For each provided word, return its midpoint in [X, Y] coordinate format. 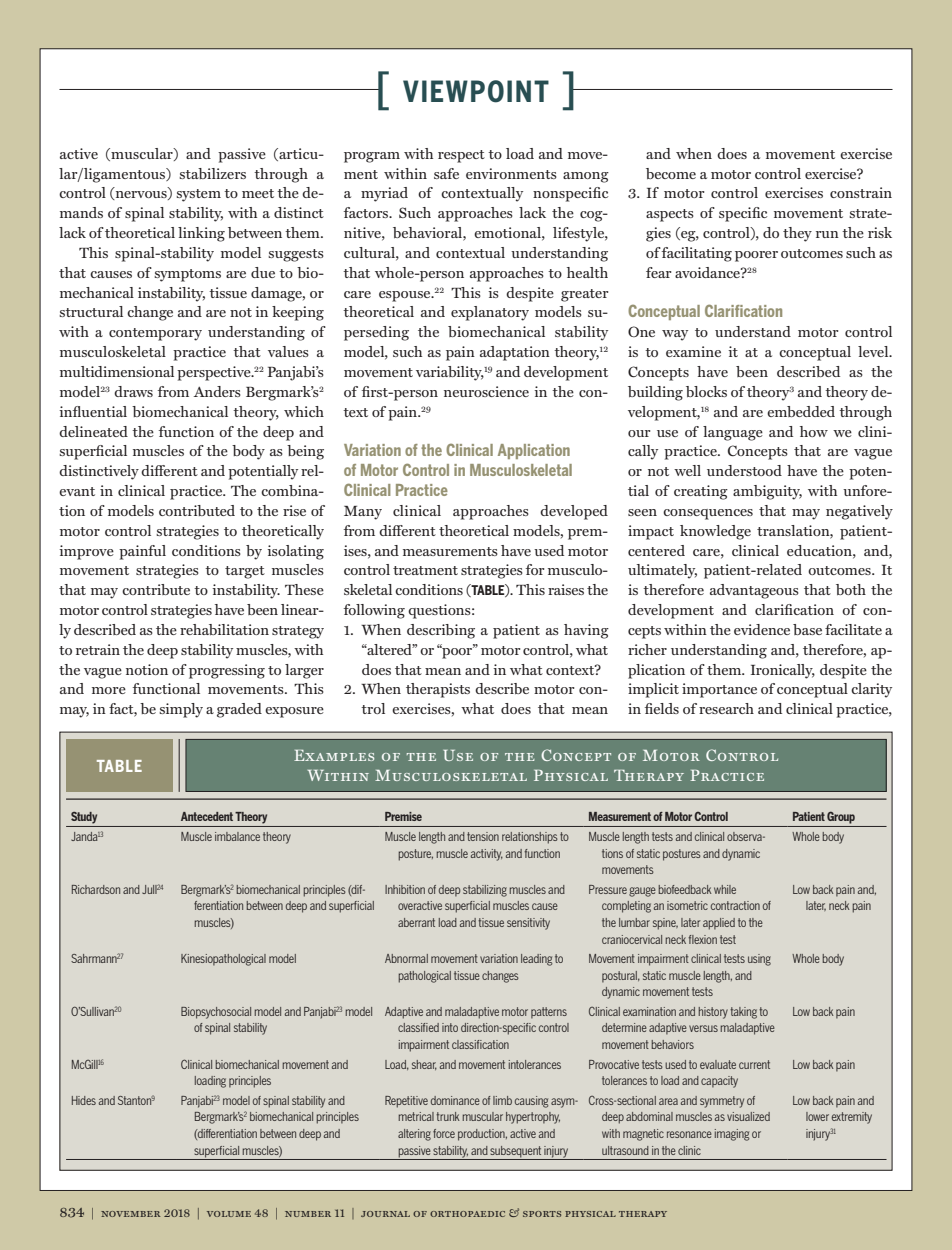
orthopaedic [467, 1214]
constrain [861, 192]
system [198, 195]
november [131, 1214]
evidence [762, 629]
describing [441, 631]
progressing [227, 671]
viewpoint [476, 91]
